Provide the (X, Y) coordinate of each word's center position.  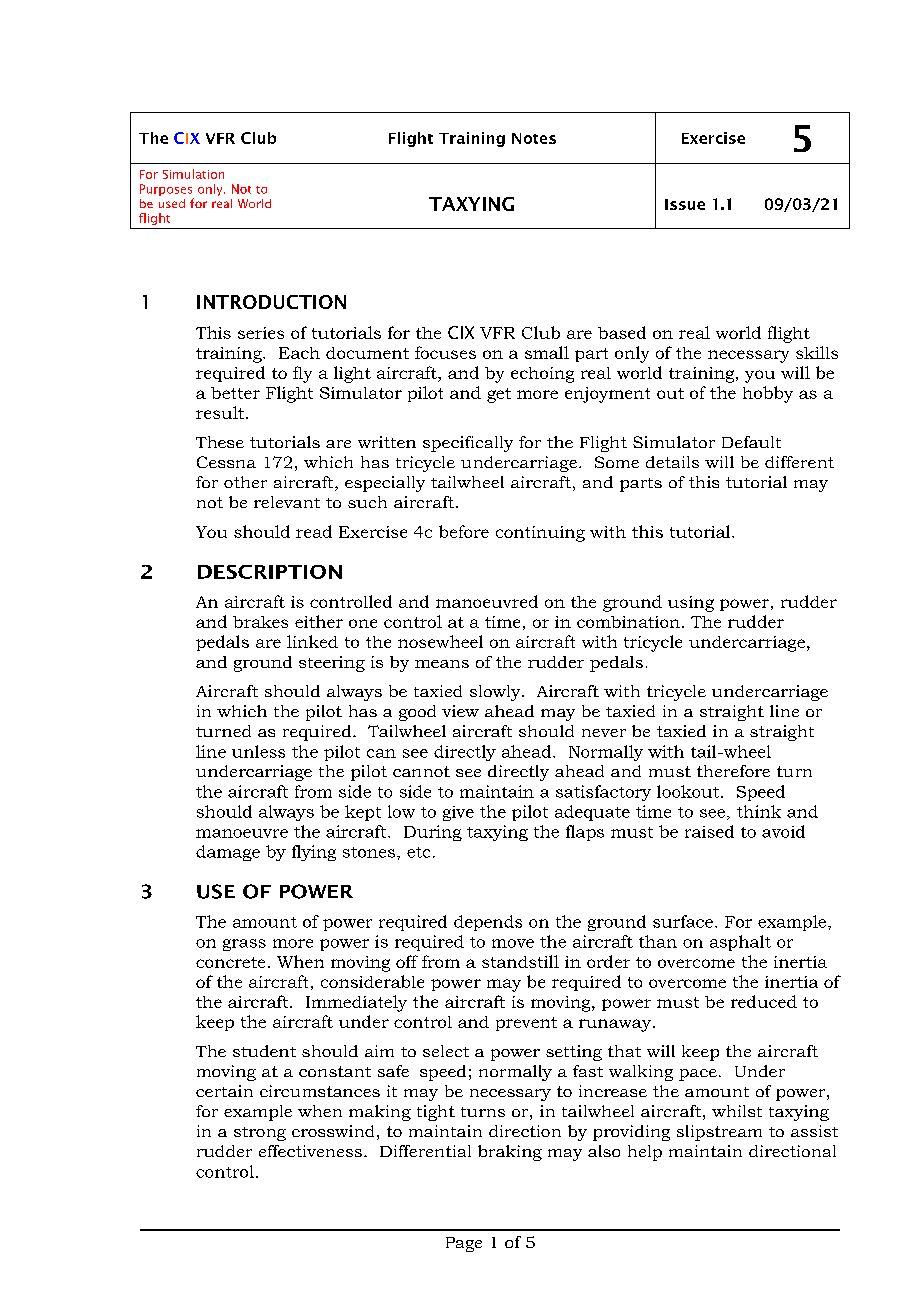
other (245, 482)
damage (228, 853)
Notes (534, 138)
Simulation (193, 174)
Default (751, 442)
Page (464, 1244)
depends (488, 923)
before (464, 531)
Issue (685, 204)
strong (260, 1134)
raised (709, 831)
